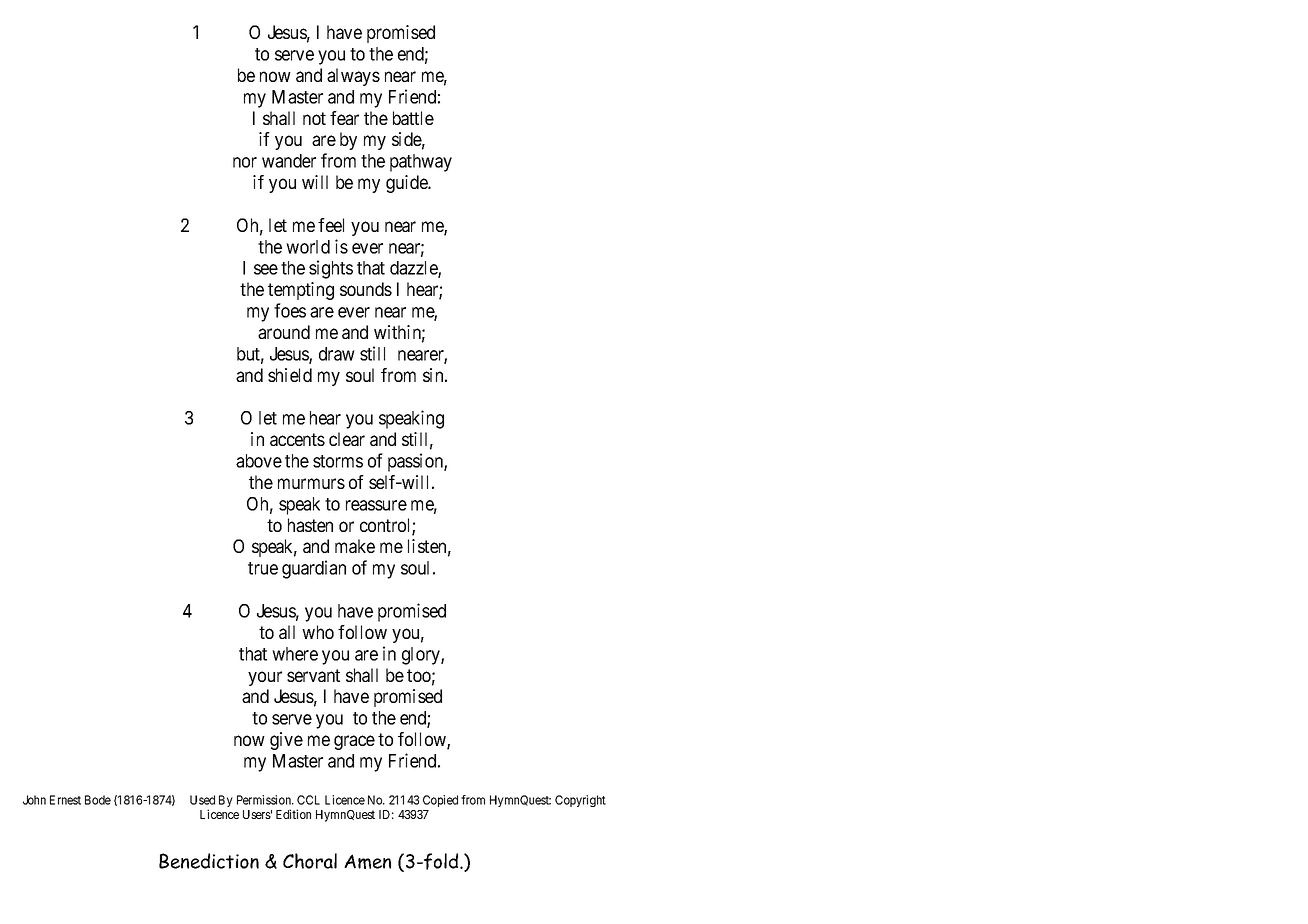  I want to click on Bode, so click(98, 800).
